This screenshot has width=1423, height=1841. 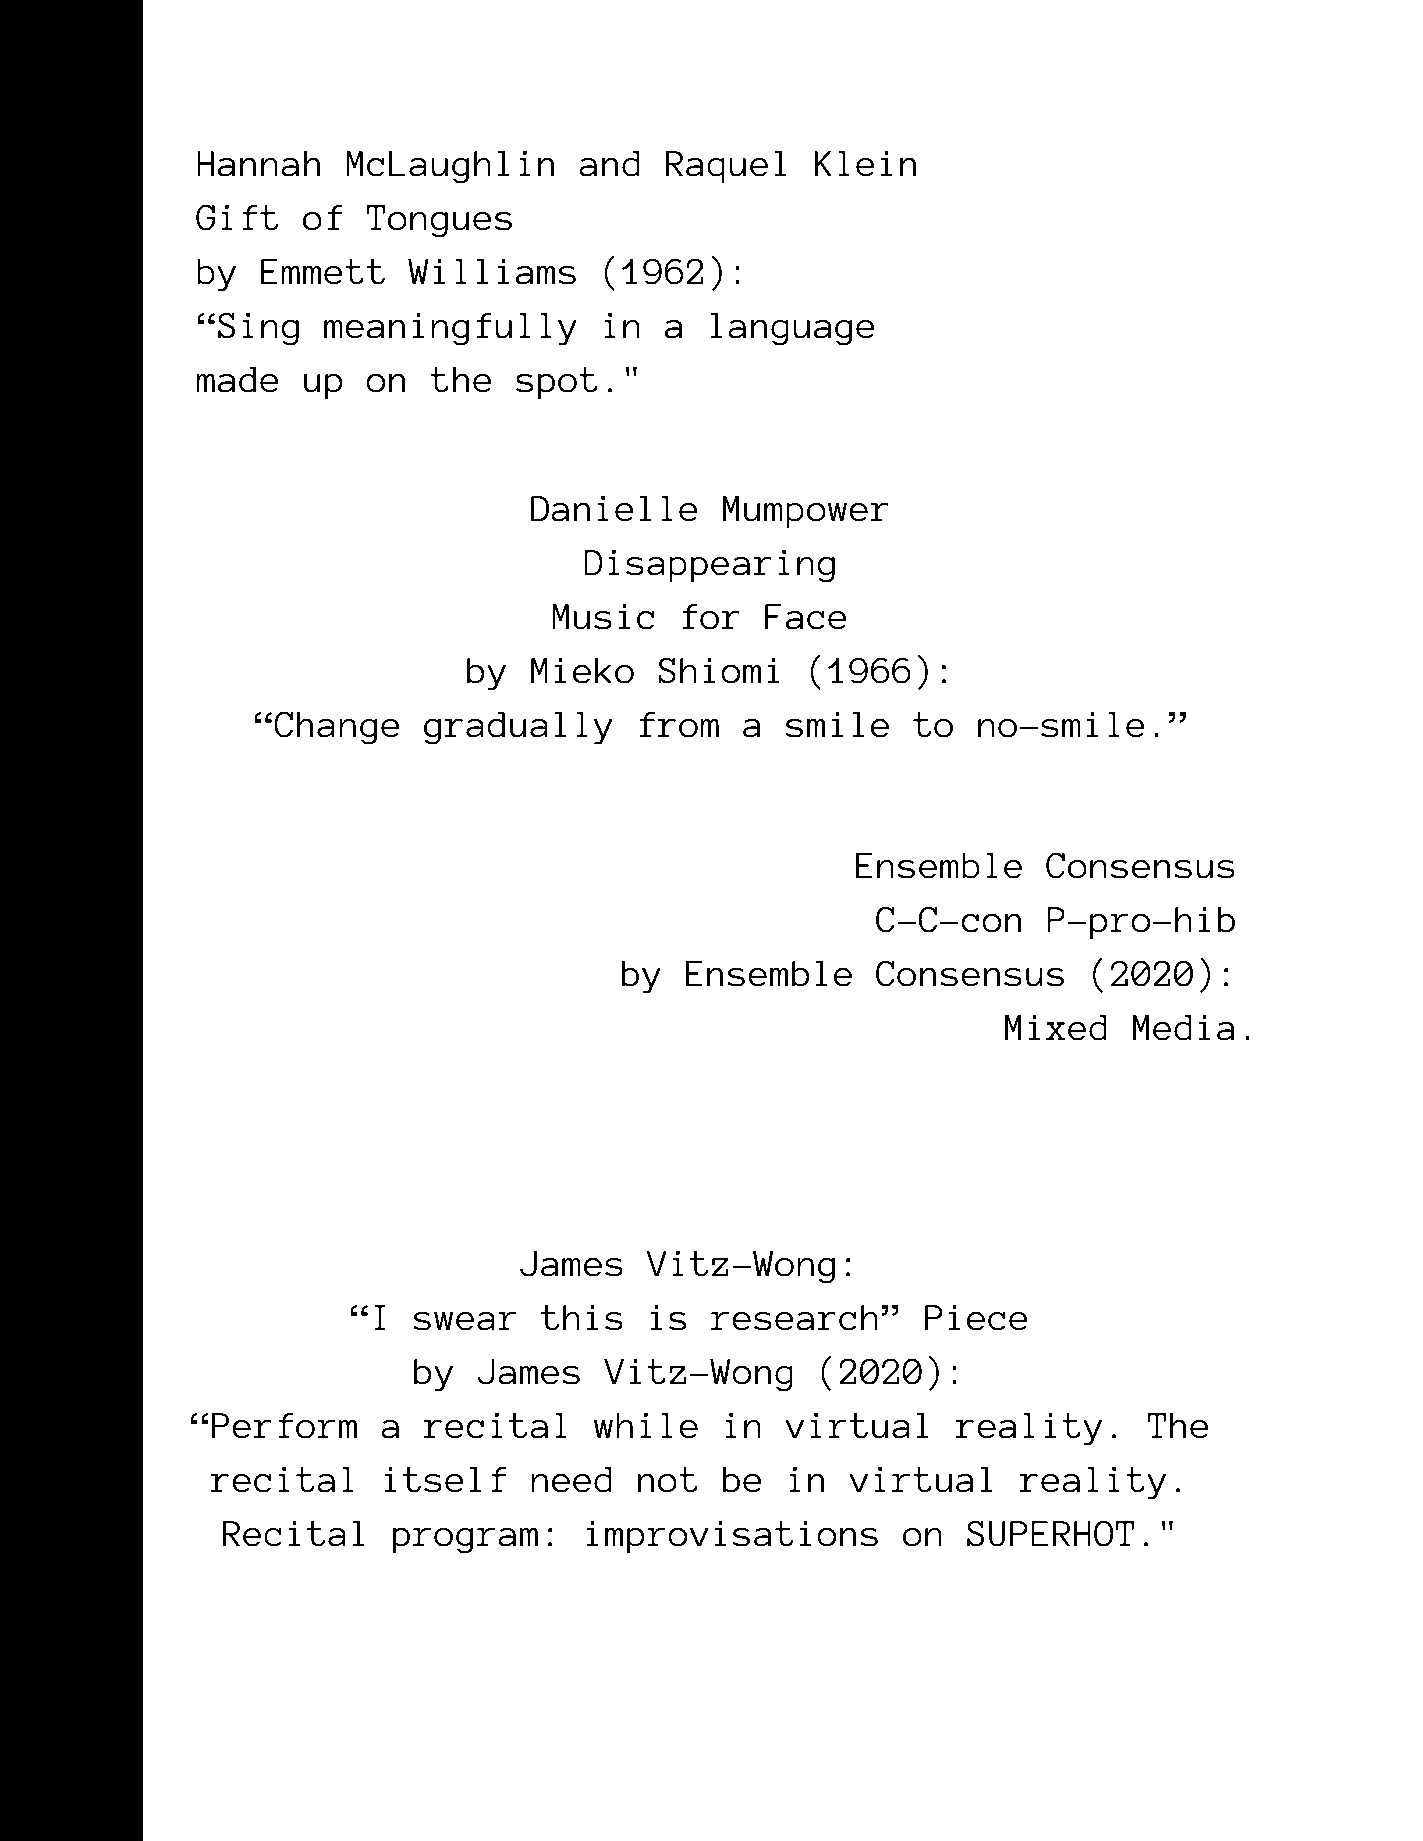 What do you see at coordinates (794, 1318) in the screenshot?
I see `research` at bounding box center [794, 1318].
